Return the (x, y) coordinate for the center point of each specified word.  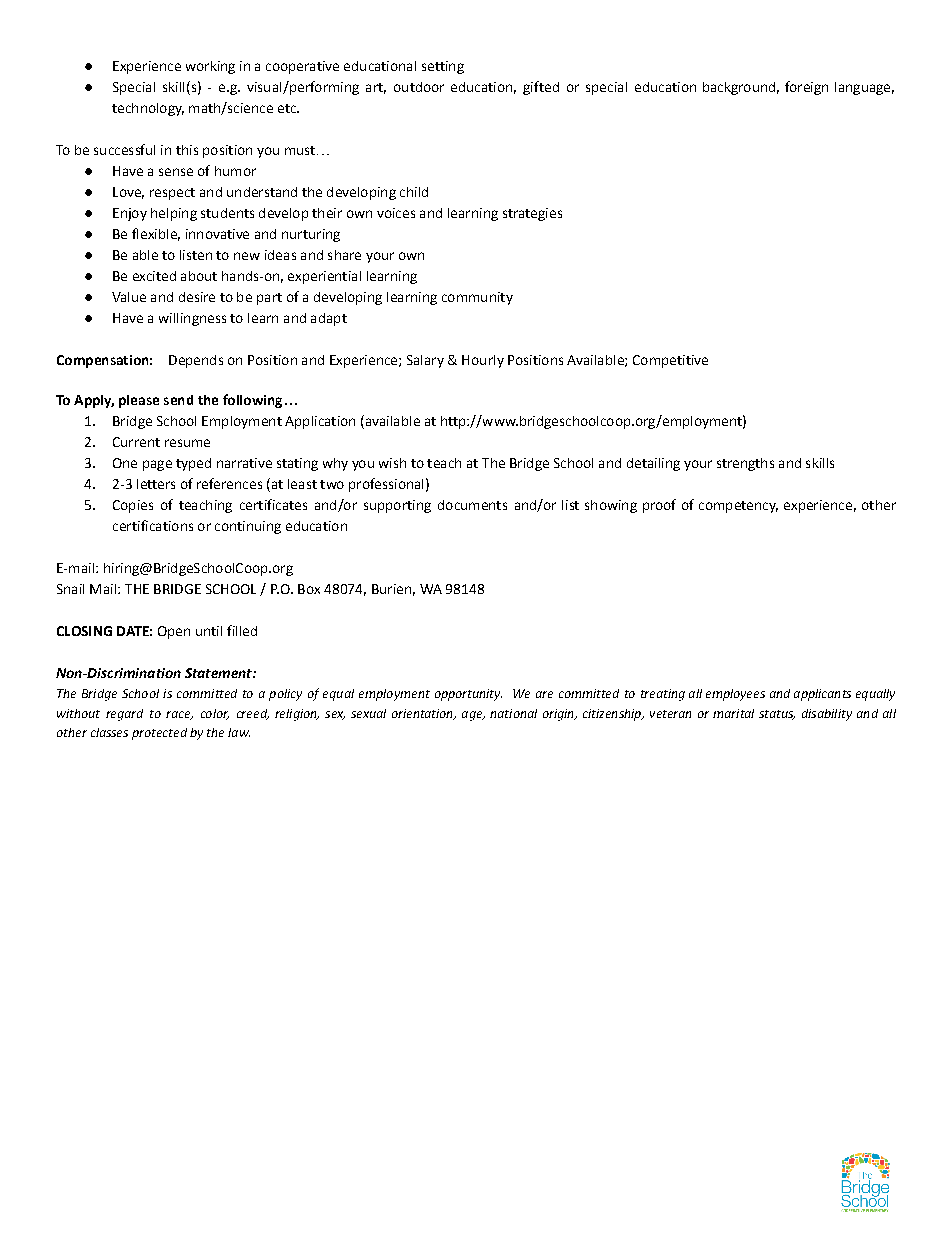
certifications (153, 525)
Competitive (670, 361)
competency (738, 507)
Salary (425, 361)
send (178, 400)
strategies (532, 214)
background (739, 88)
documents (472, 505)
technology (148, 109)
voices (396, 213)
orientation (423, 714)
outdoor (419, 87)
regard (124, 715)
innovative (217, 234)
